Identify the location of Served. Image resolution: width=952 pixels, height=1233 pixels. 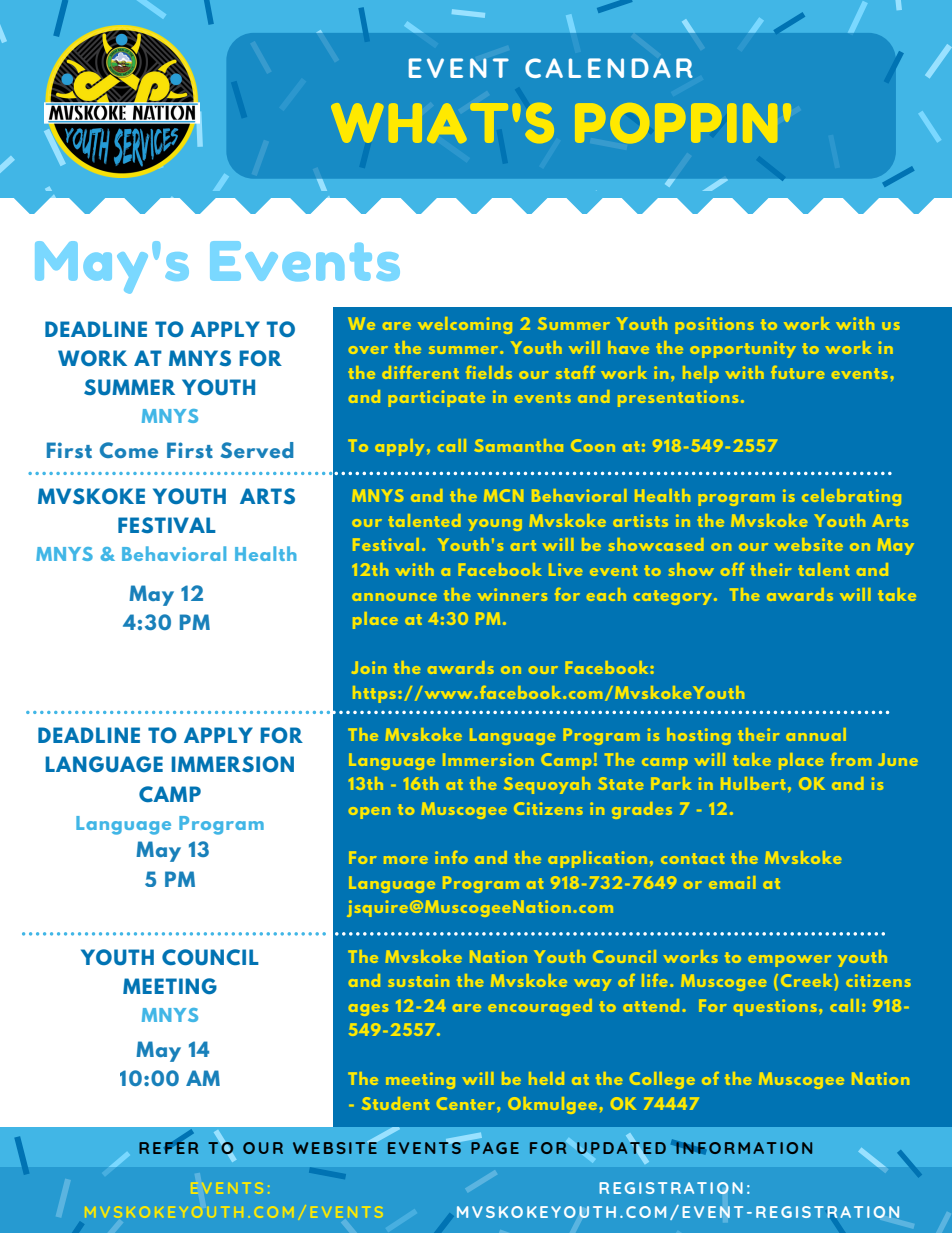
(257, 450).
